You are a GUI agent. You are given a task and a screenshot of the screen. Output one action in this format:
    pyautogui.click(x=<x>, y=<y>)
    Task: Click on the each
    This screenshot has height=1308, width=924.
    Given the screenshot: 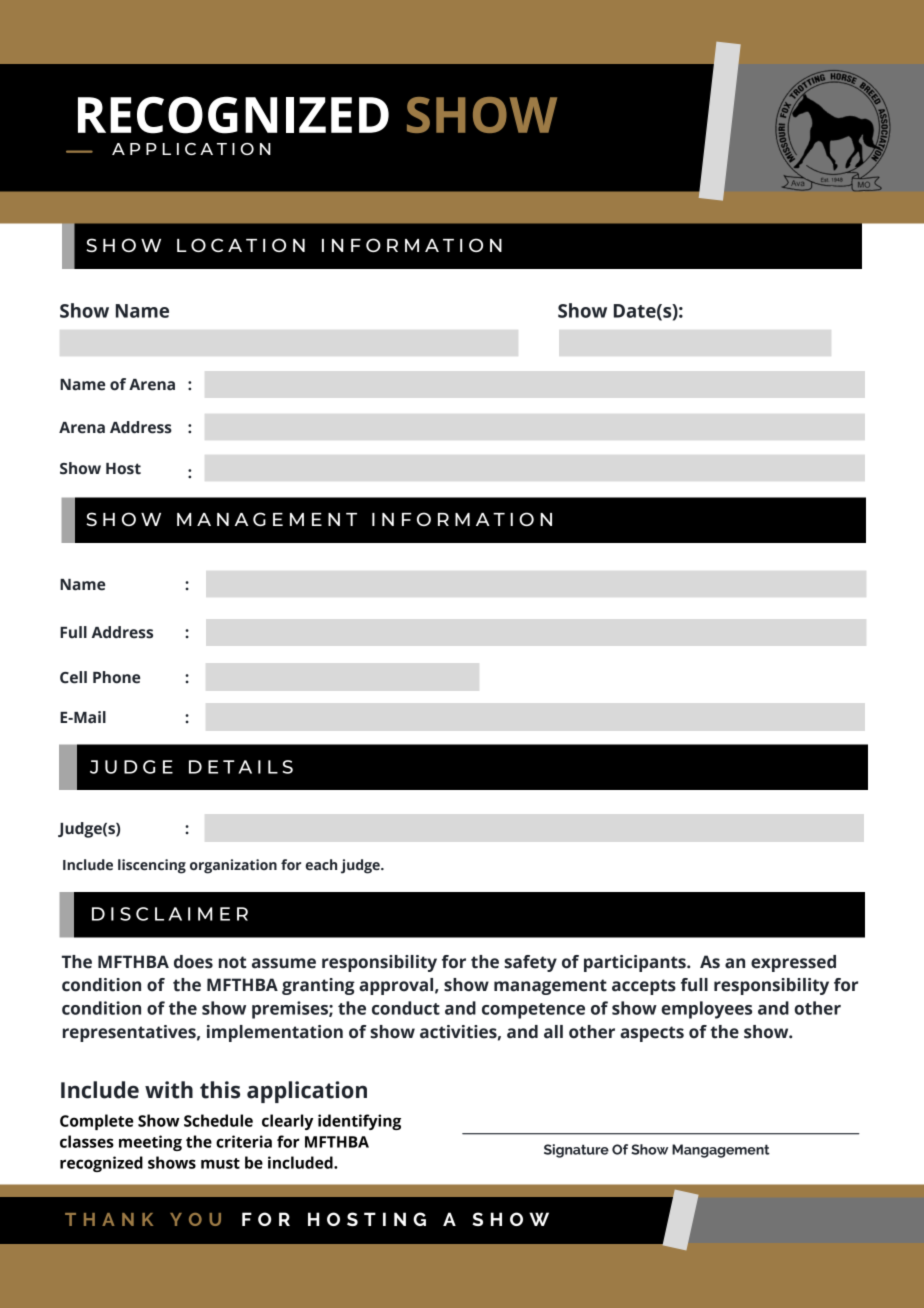 What is the action you would take?
    pyautogui.click(x=321, y=865)
